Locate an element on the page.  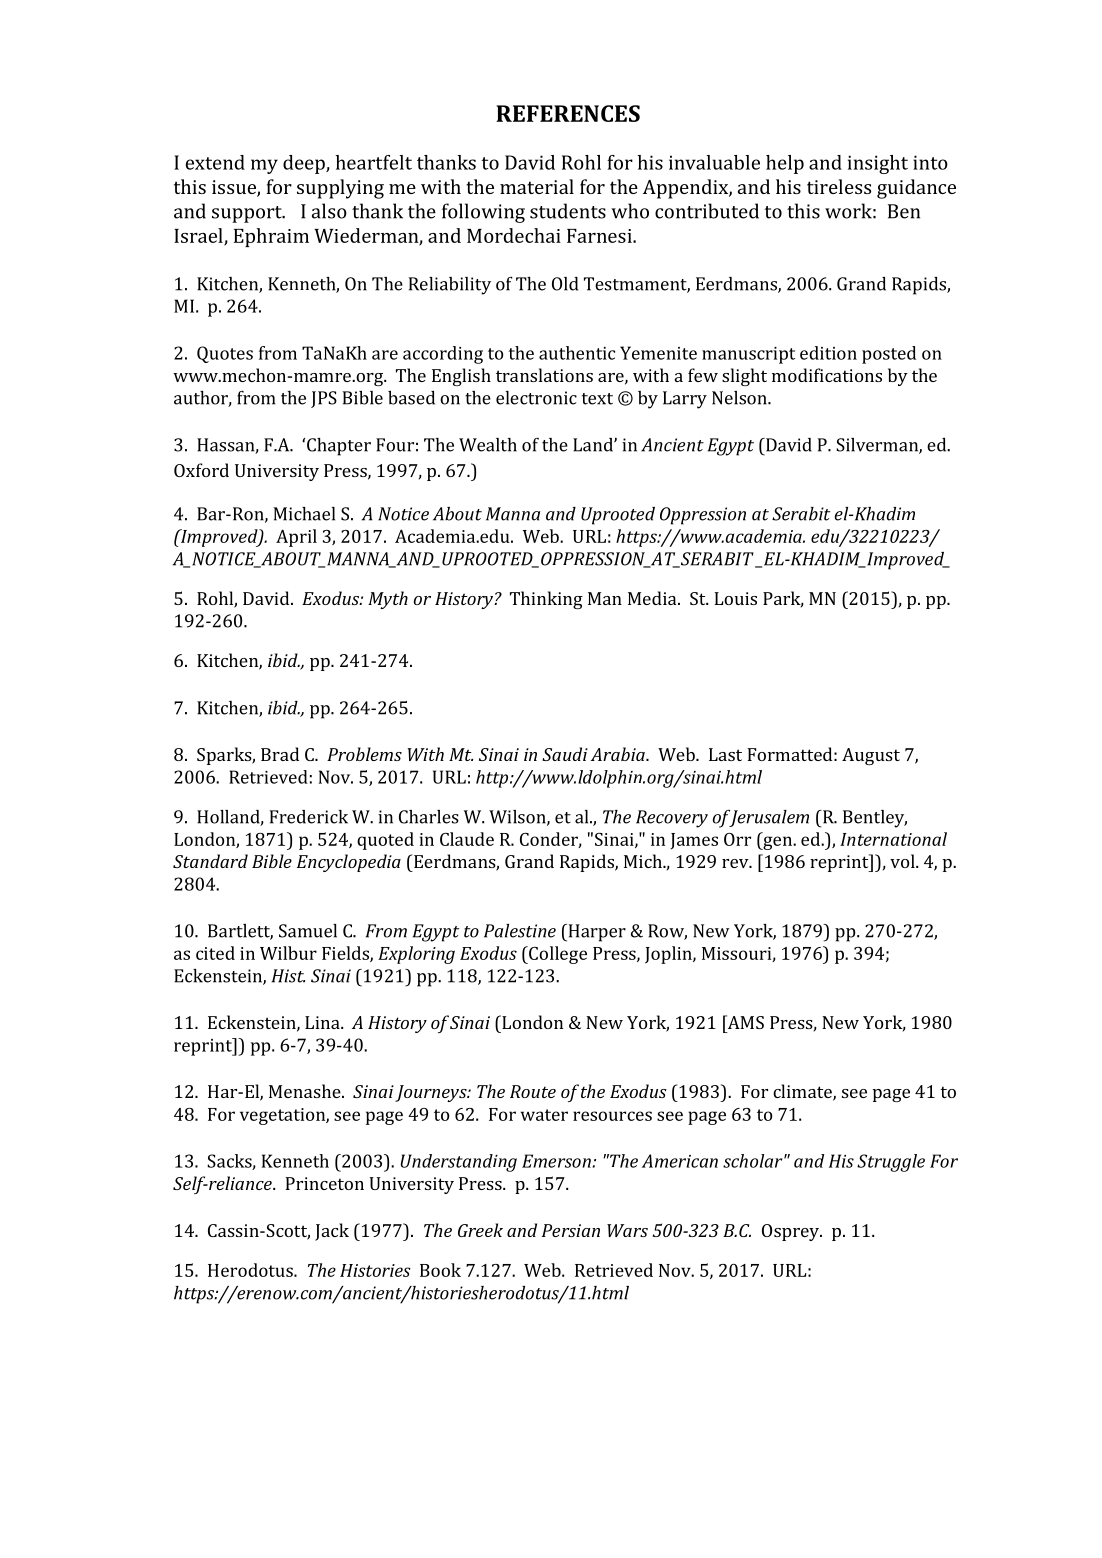
REFERENCES is located at coordinates (568, 113).
